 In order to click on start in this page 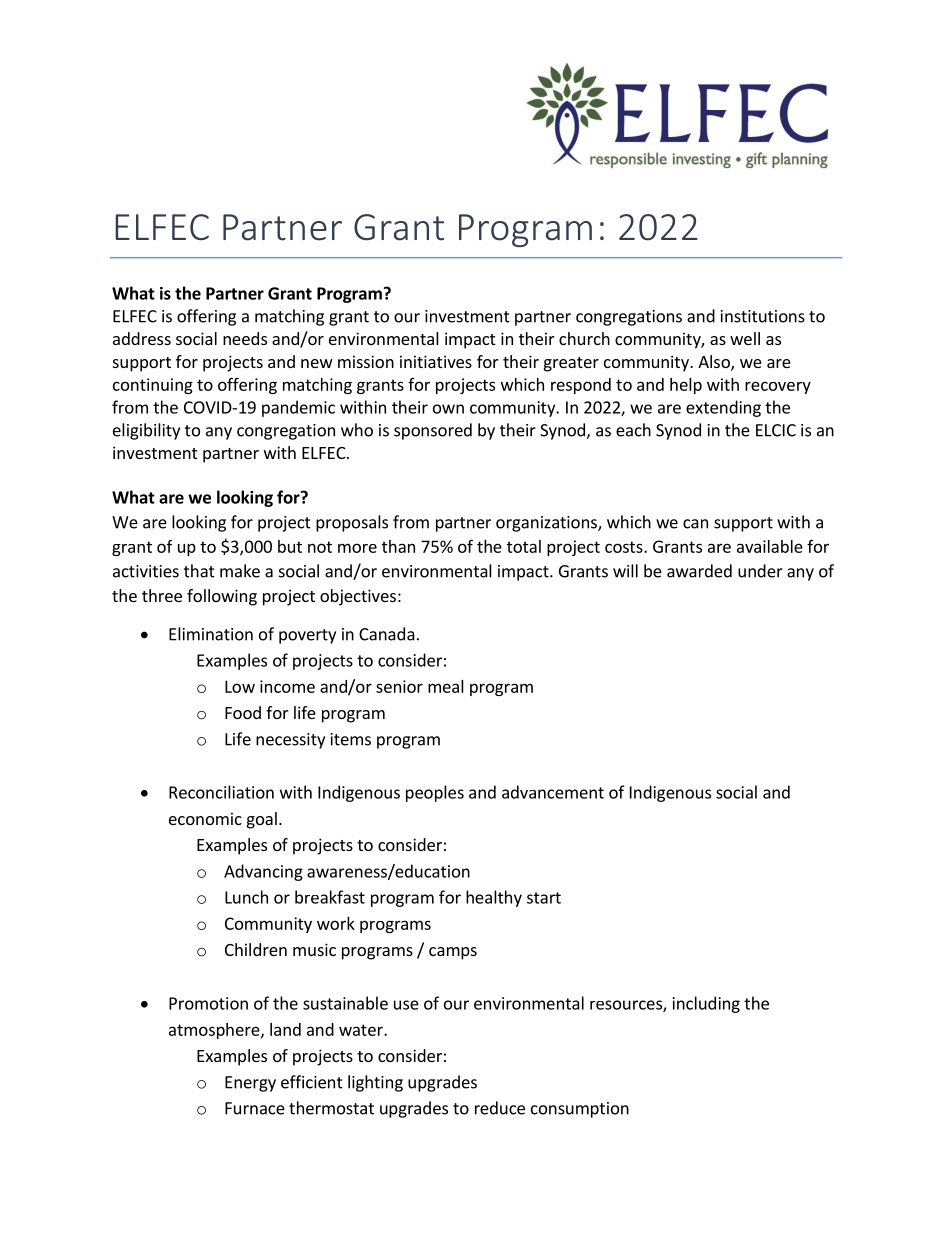, I will do `click(544, 898)`.
